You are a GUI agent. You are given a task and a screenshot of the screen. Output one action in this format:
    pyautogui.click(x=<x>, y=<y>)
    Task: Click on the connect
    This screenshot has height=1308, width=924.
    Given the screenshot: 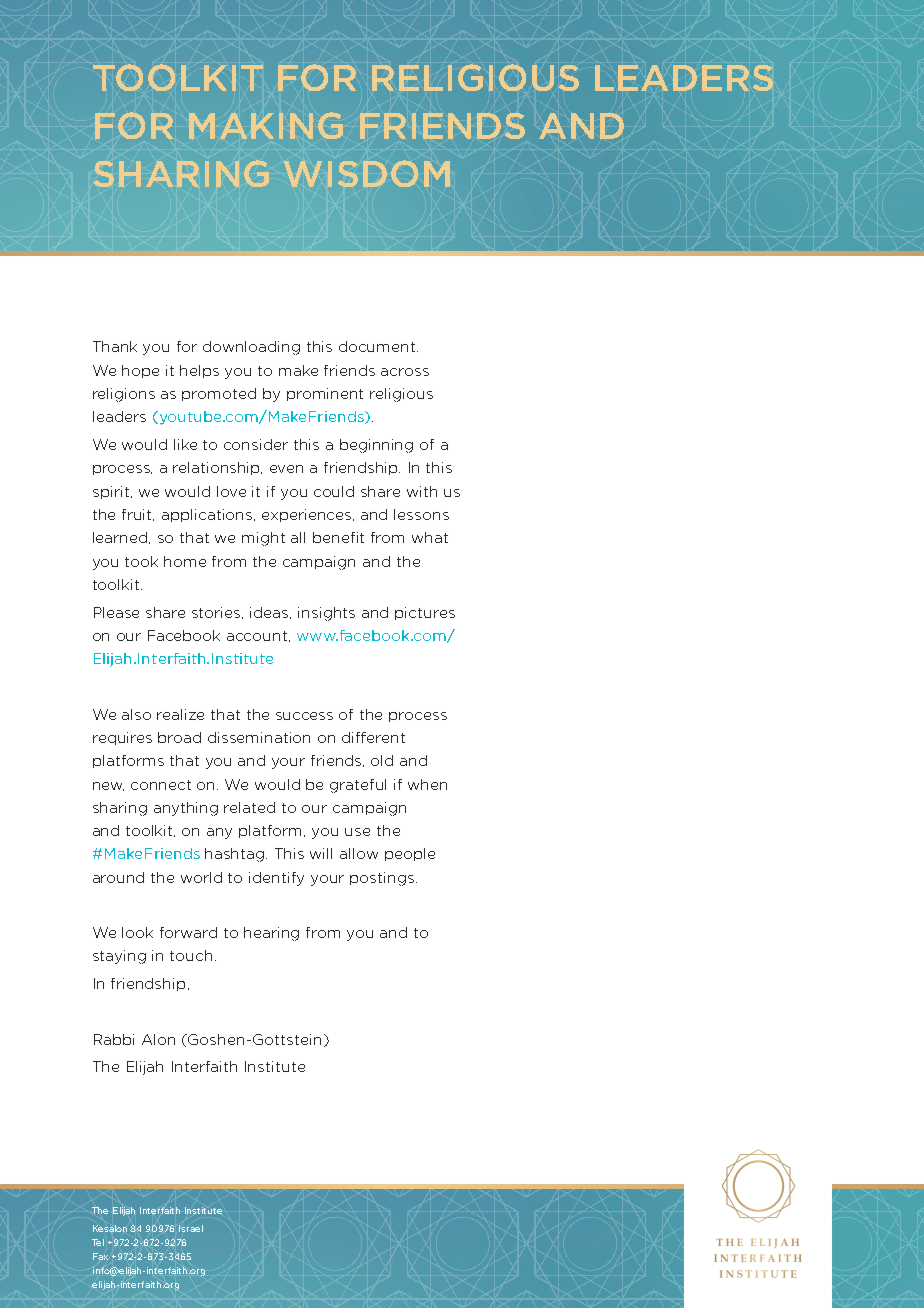 What is the action you would take?
    pyautogui.click(x=161, y=785)
